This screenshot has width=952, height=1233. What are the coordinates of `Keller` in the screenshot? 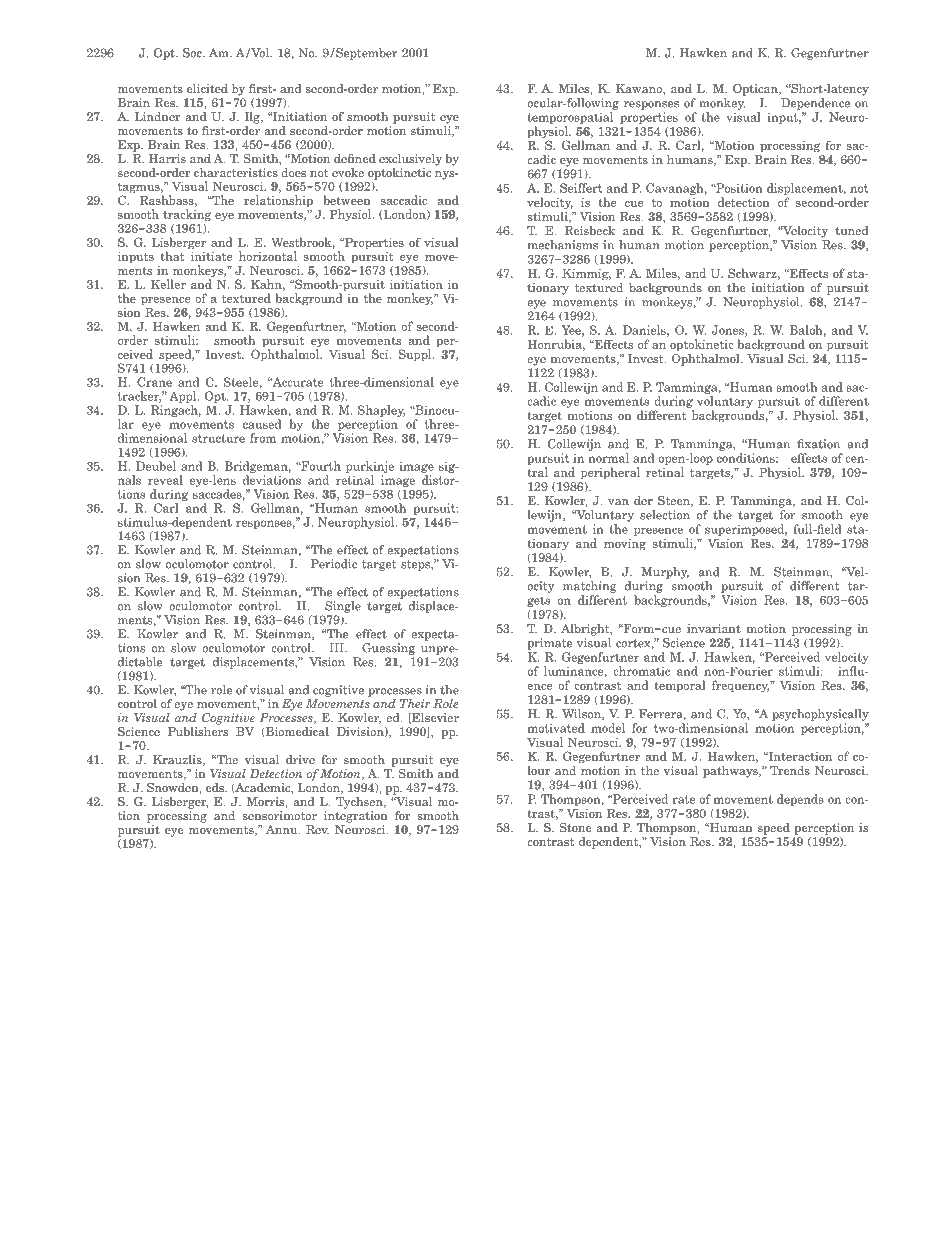 It's located at (168, 284).
